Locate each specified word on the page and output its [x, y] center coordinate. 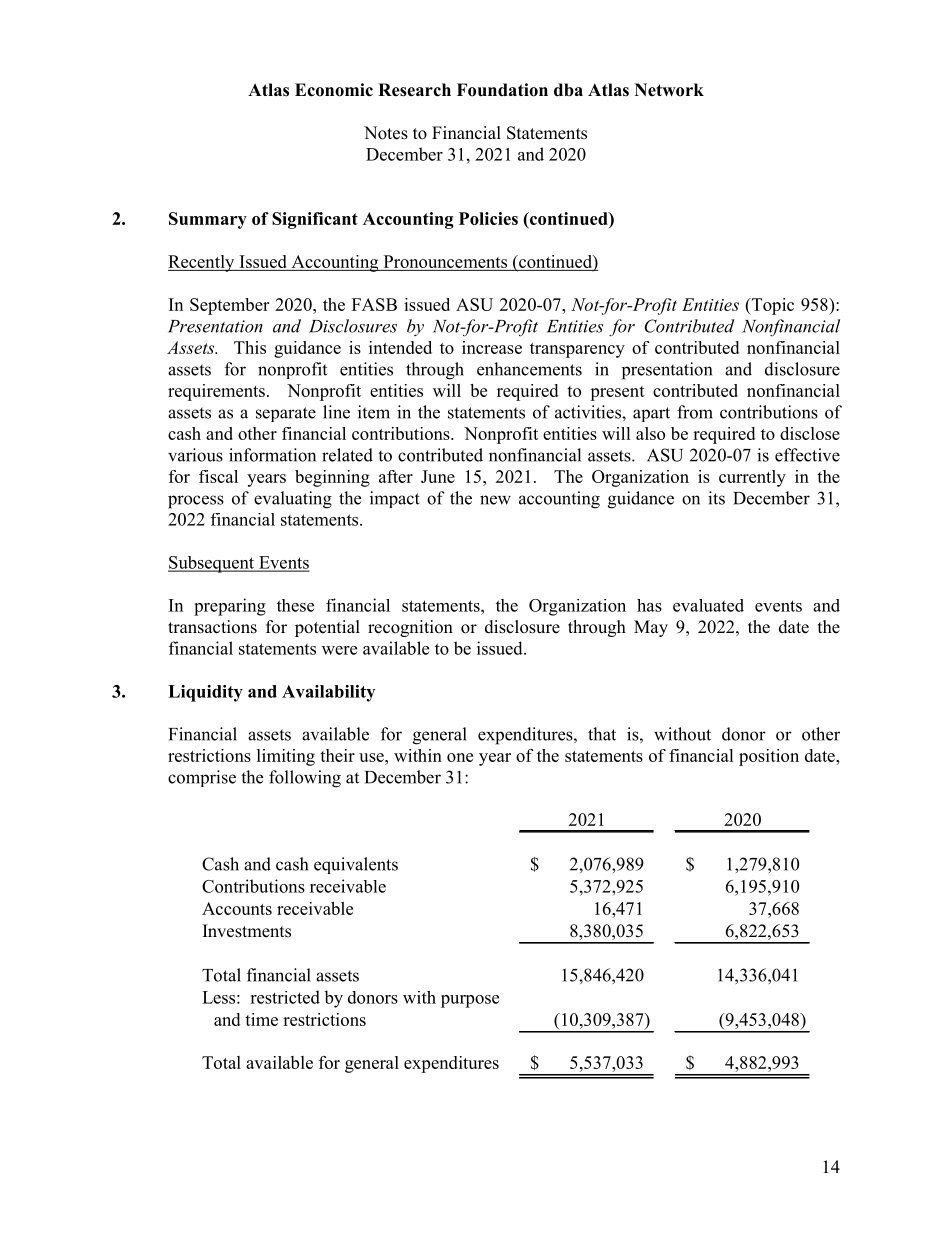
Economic [334, 90]
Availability [328, 693]
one [460, 757]
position [769, 757]
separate [286, 414]
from [695, 412]
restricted [285, 997]
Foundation [502, 90]
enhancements [529, 369]
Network [669, 90]
